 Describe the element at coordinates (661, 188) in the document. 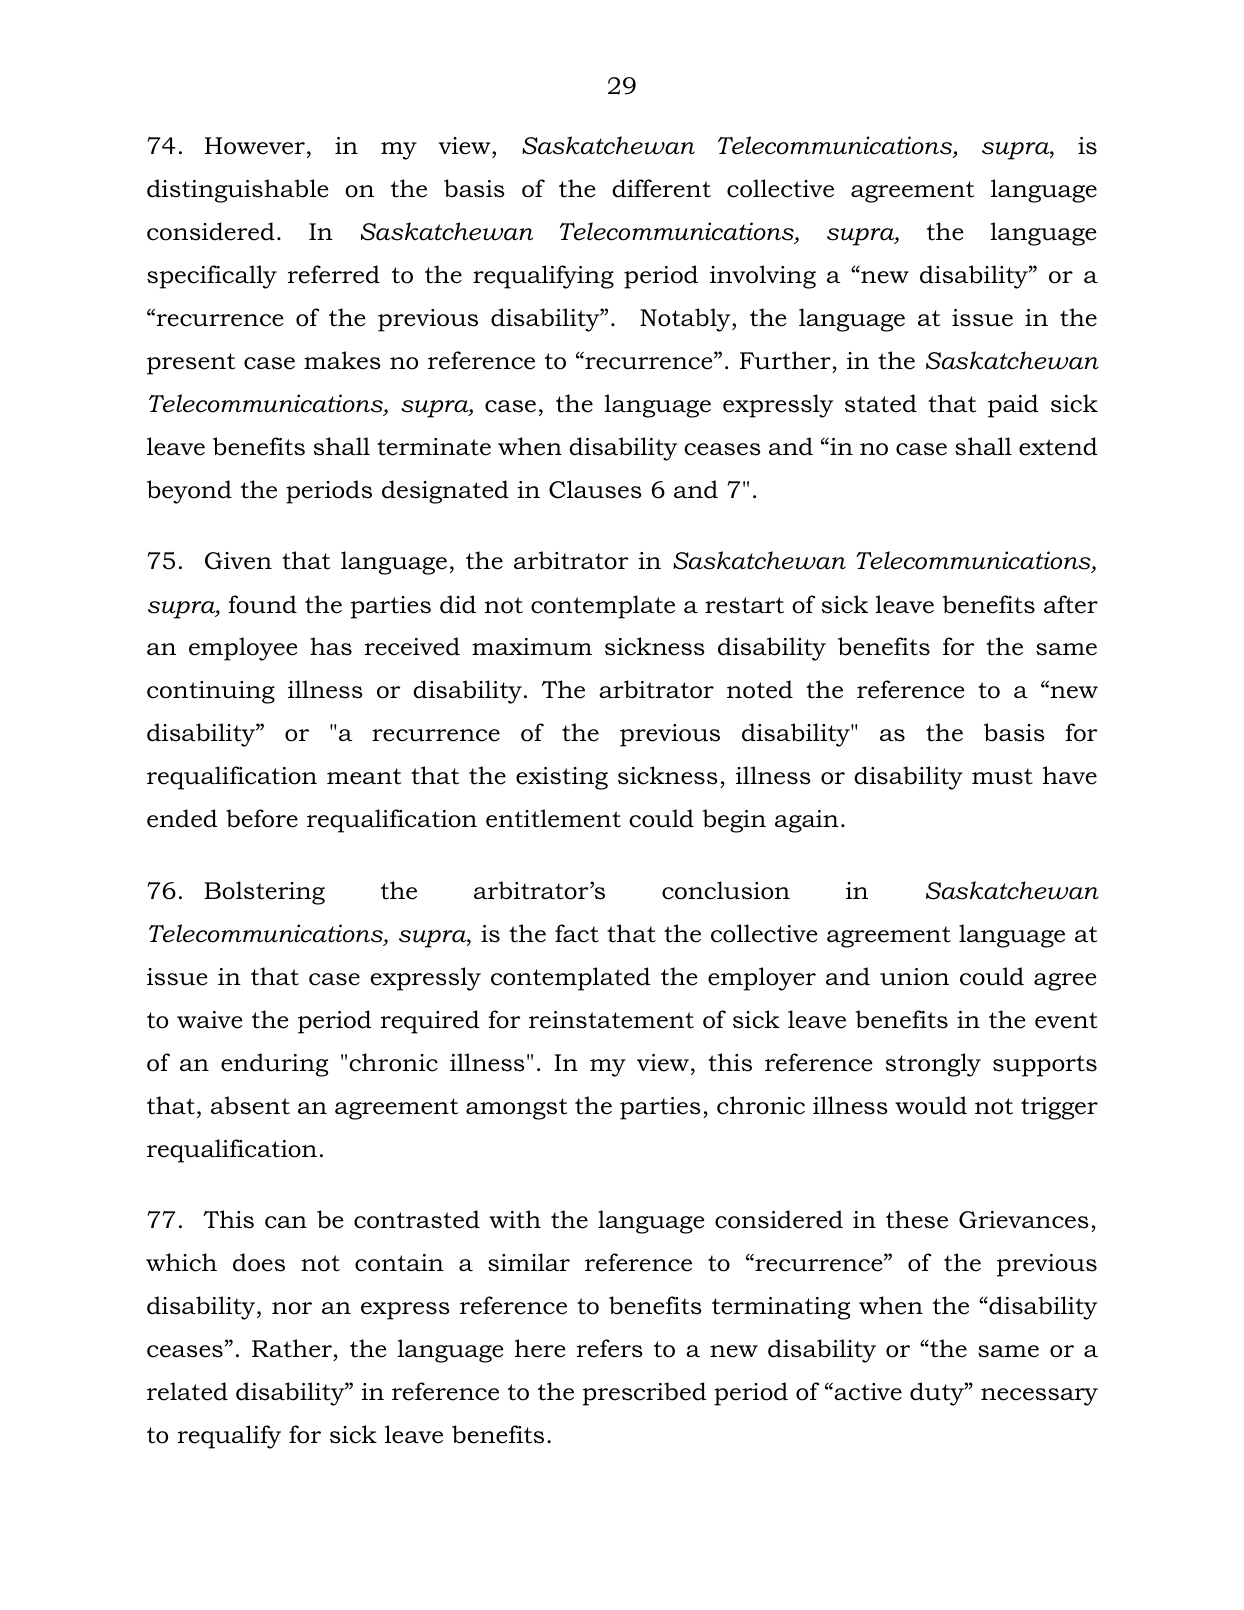

I see `different` at that location.
